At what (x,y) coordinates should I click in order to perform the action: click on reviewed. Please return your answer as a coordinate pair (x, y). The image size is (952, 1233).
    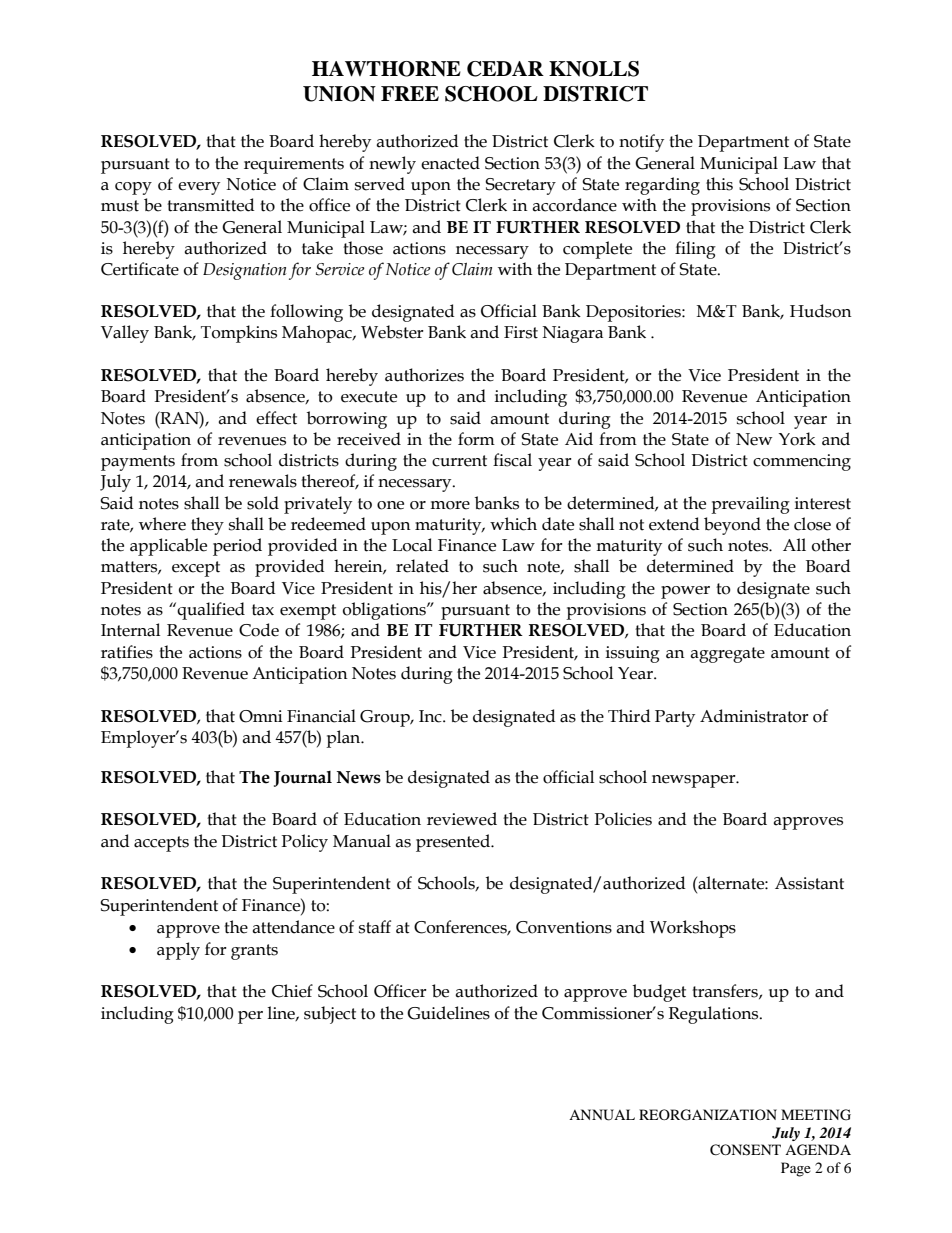
    Looking at the image, I should click on (462, 819).
